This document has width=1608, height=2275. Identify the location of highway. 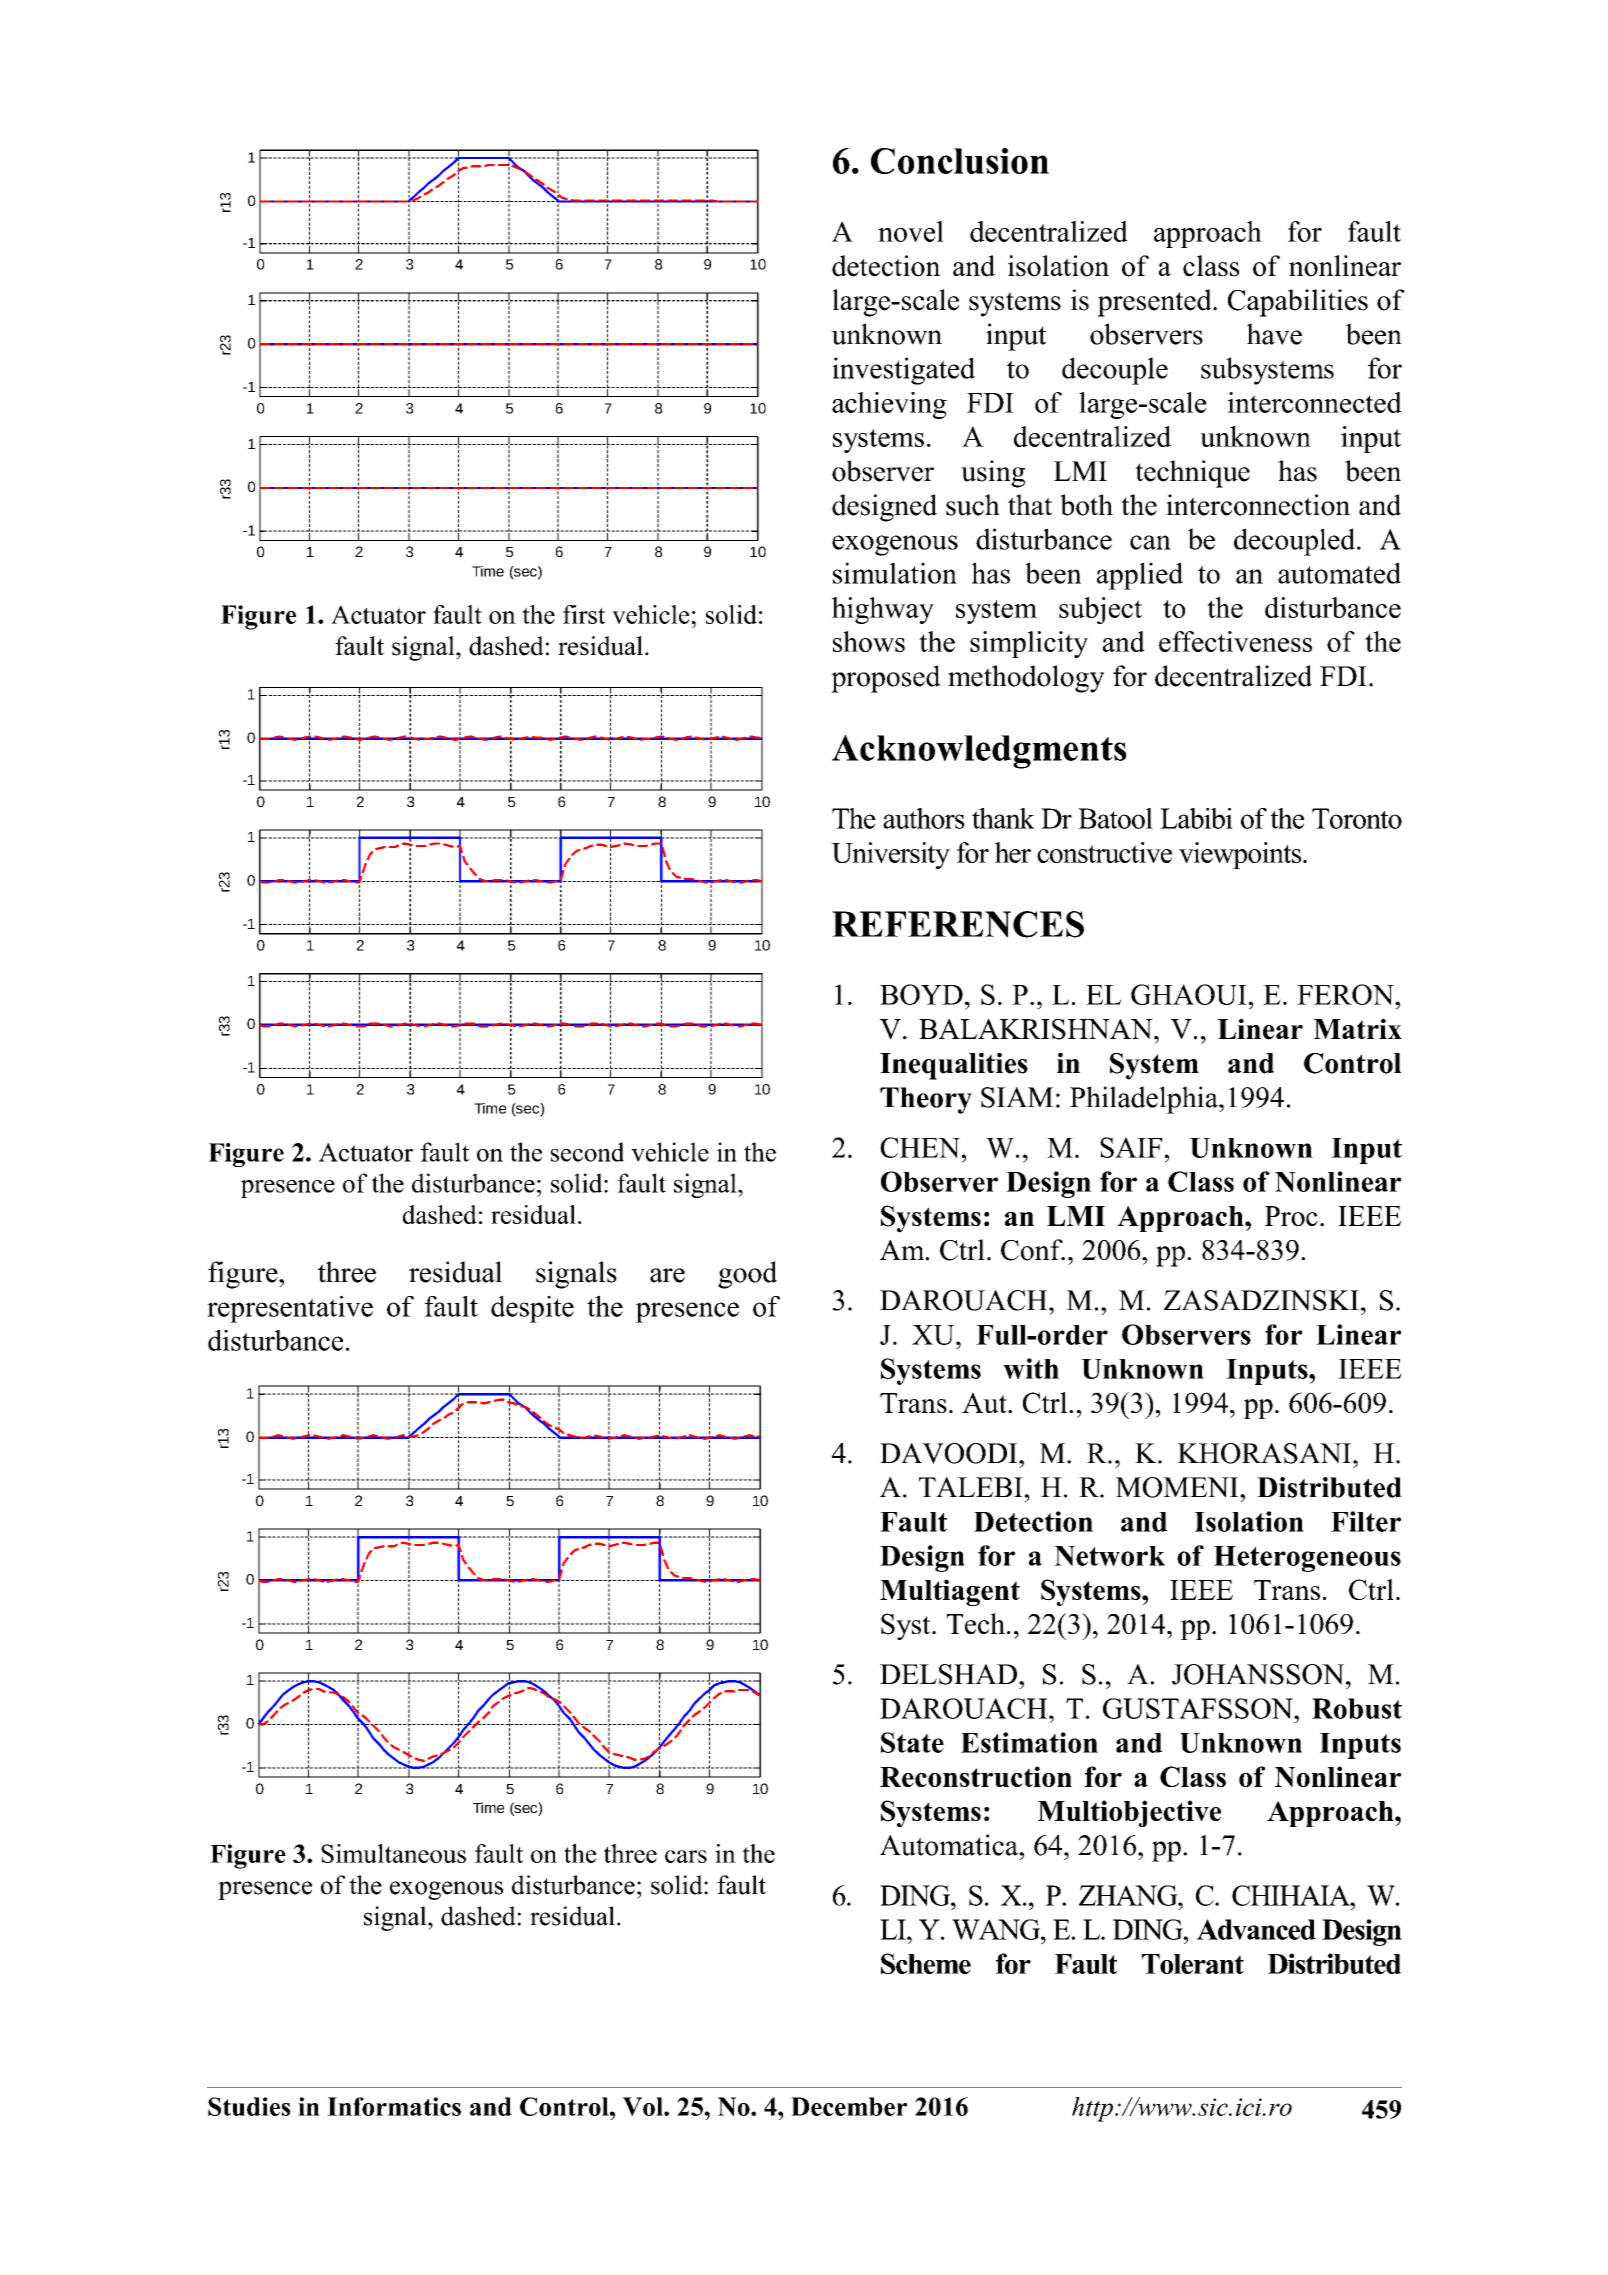
(883, 610).
